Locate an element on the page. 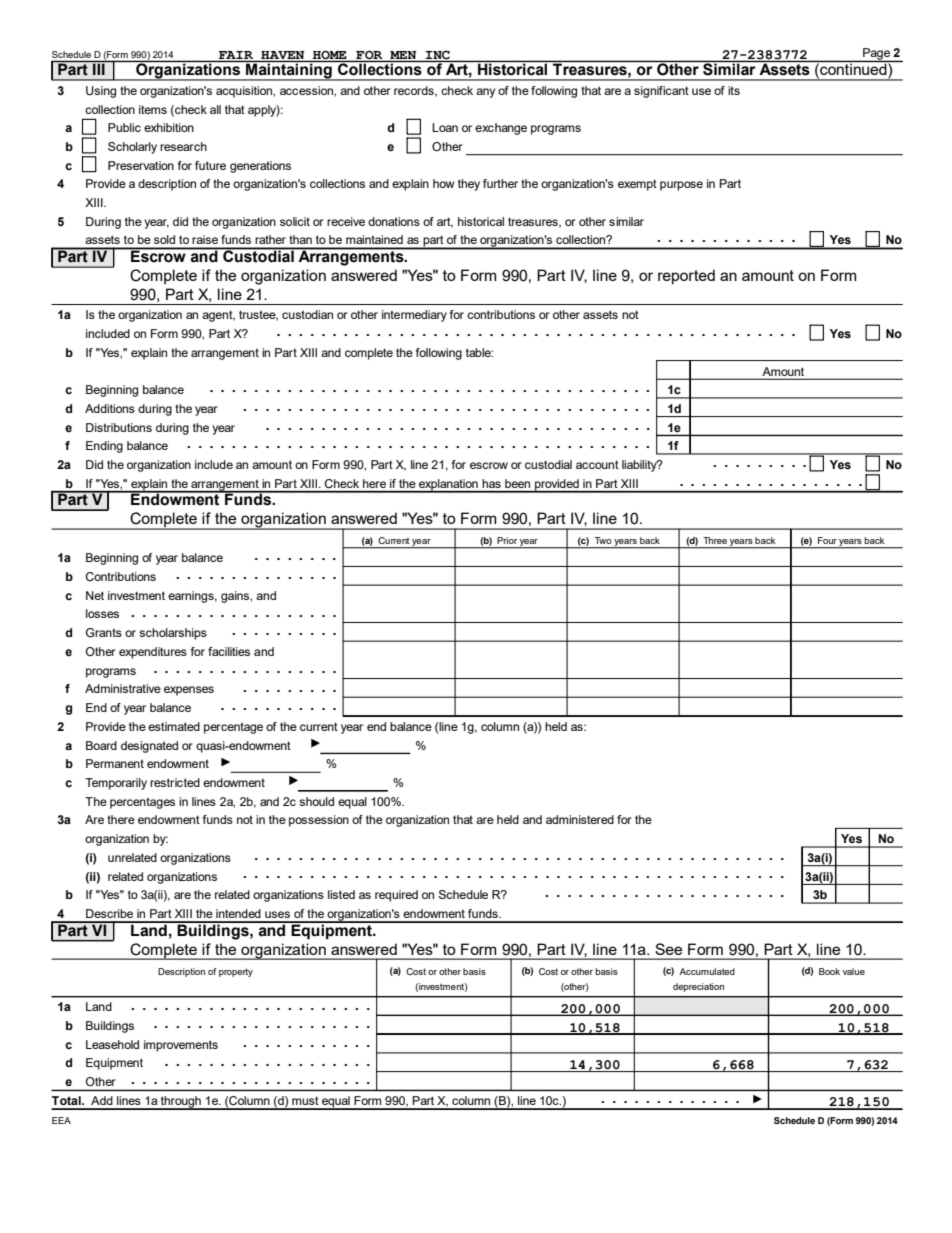 The image size is (952, 1233). Four is located at coordinates (827, 540).
